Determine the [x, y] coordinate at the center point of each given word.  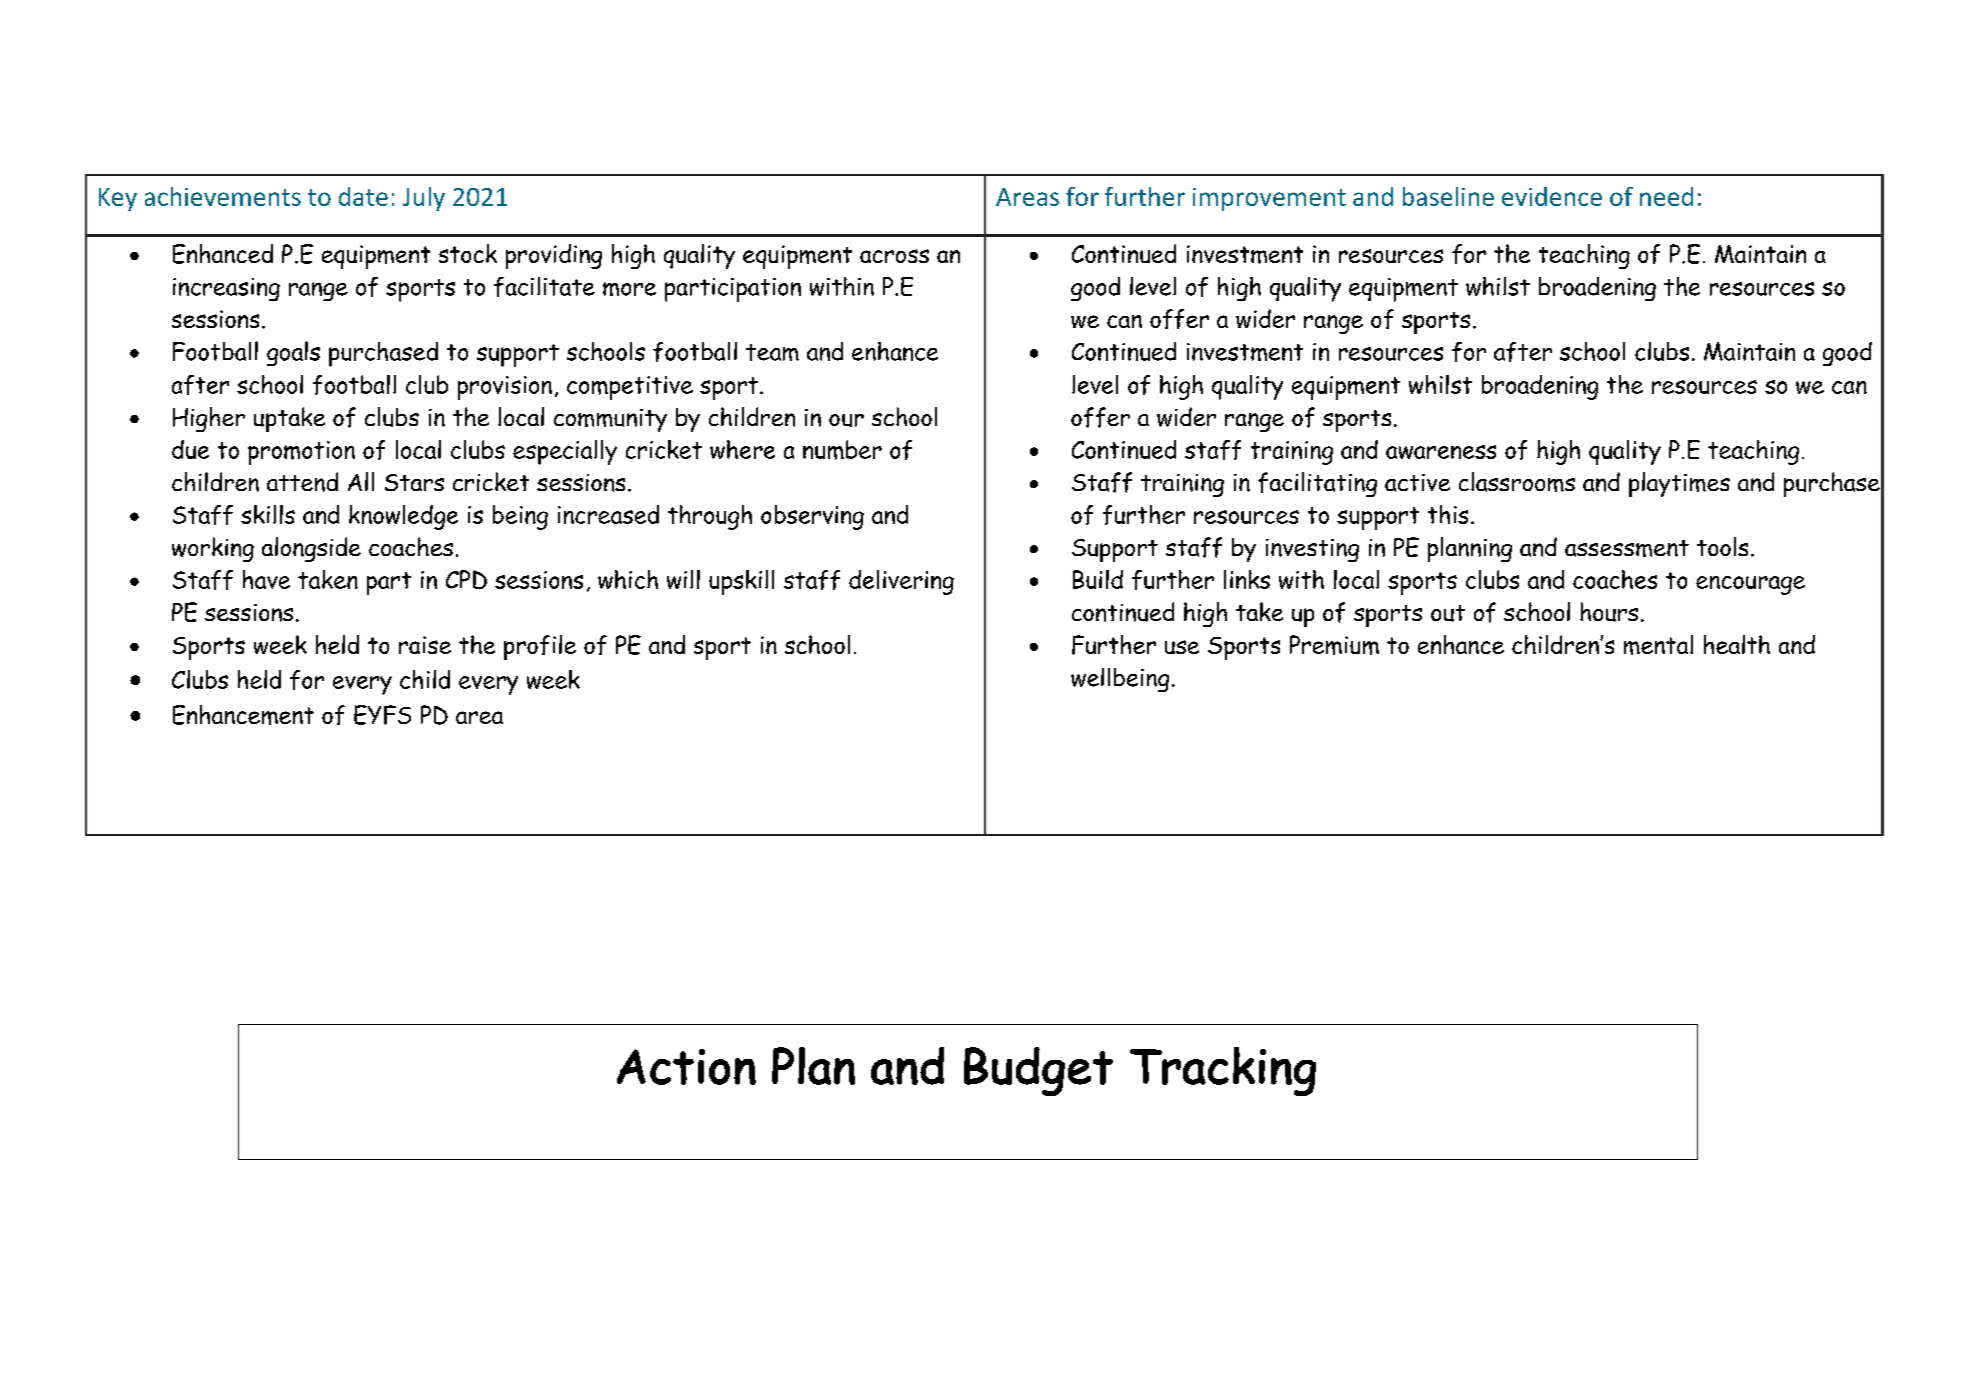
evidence [1552, 196]
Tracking [1223, 1071]
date [363, 196]
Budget [1038, 1071]
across [894, 256]
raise [425, 645]
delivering [901, 582]
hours [1609, 612]
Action [686, 1067]
